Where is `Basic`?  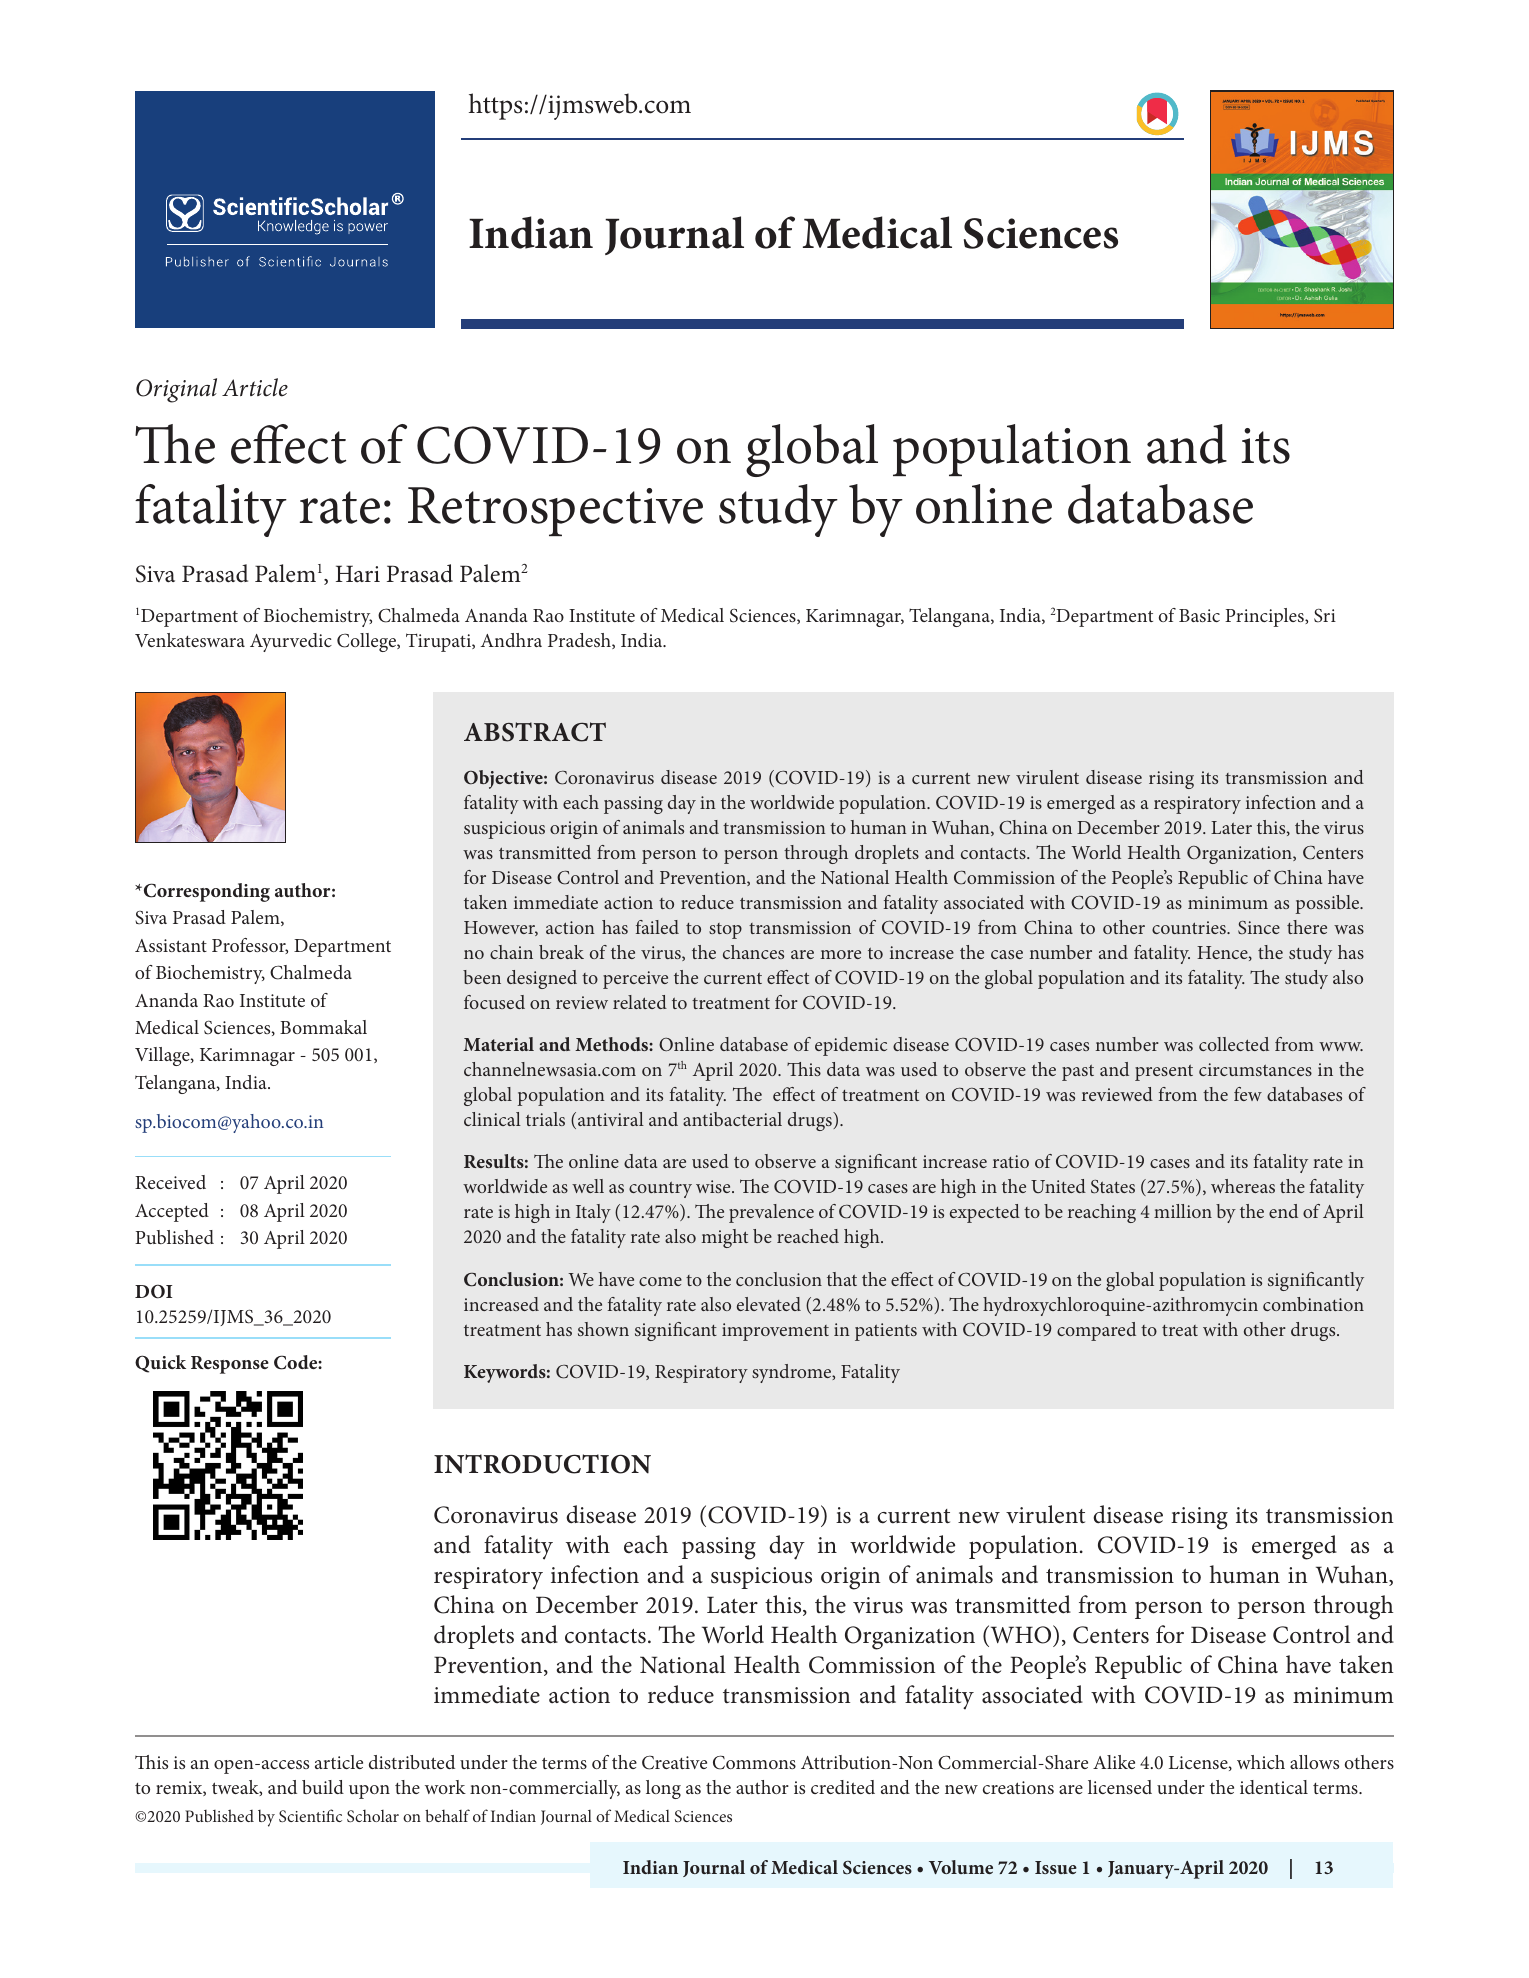
Basic is located at coordinates (1199, 615).
